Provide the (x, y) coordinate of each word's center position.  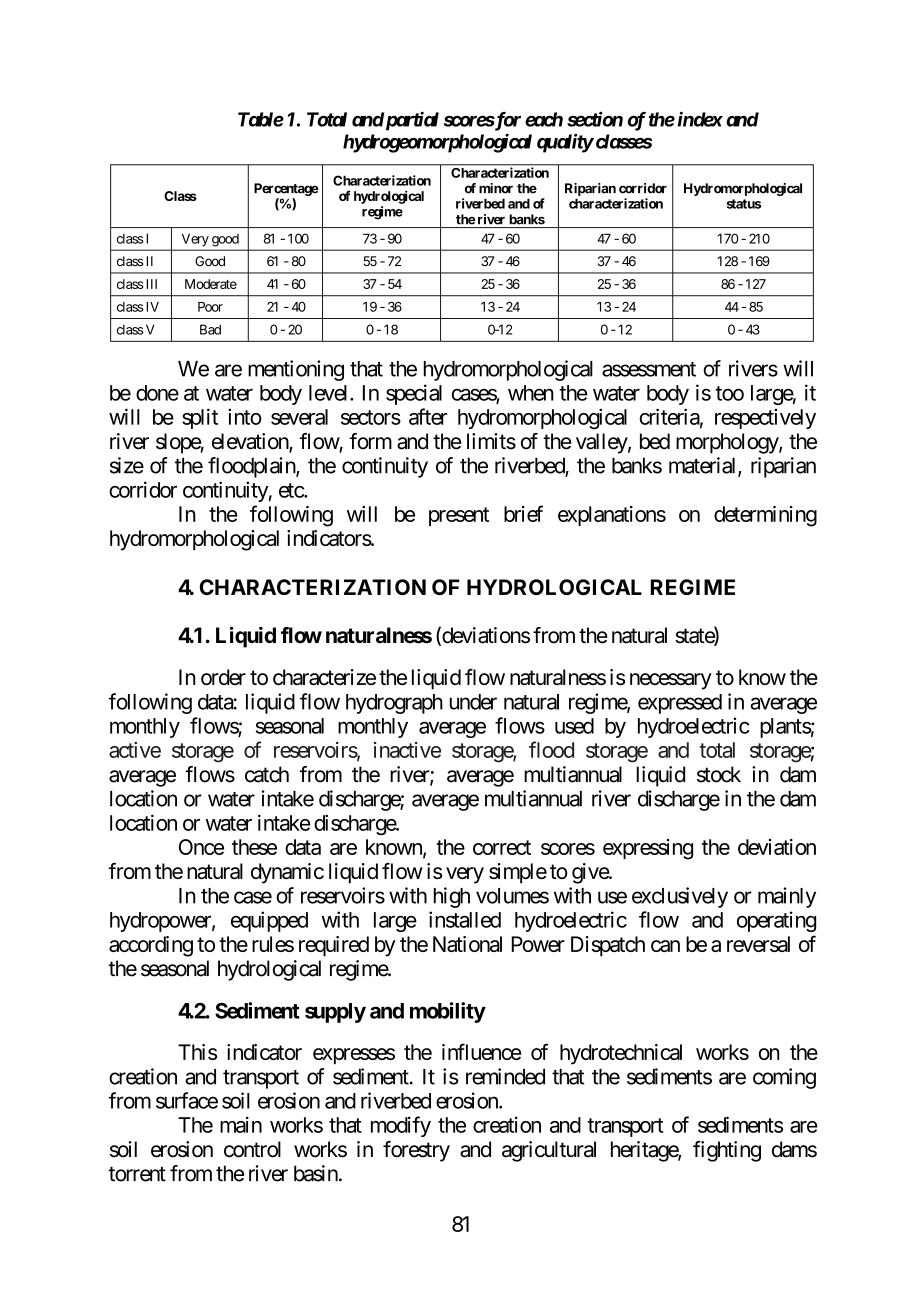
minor (496, 188)
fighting (727, 1151)
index (700, 119)
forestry (416, 1151)
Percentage (286, 189)
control (252, 1149)
